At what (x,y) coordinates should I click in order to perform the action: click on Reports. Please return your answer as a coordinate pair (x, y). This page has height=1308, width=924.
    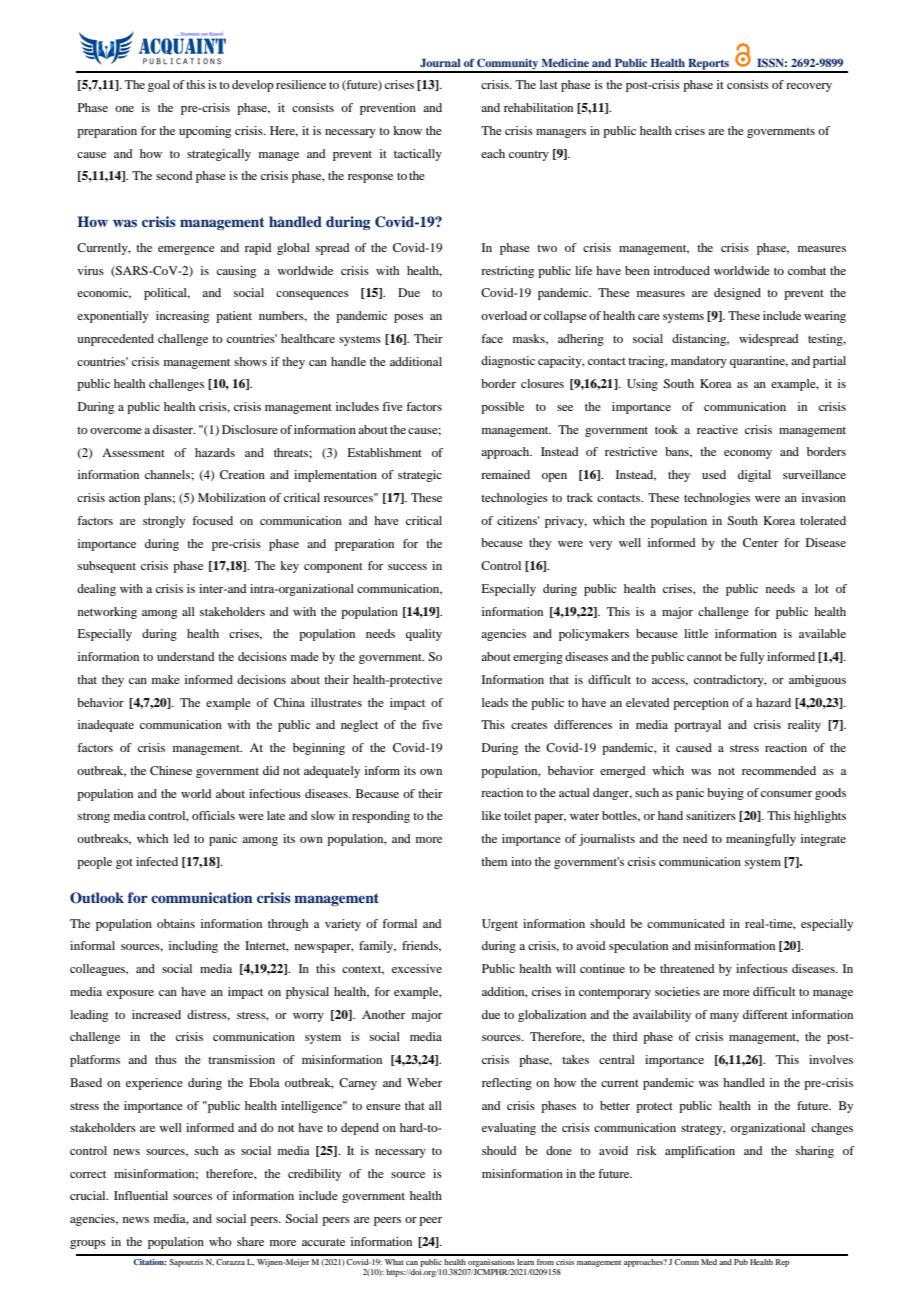
    Looking at the image, I should click on (708, 65).
